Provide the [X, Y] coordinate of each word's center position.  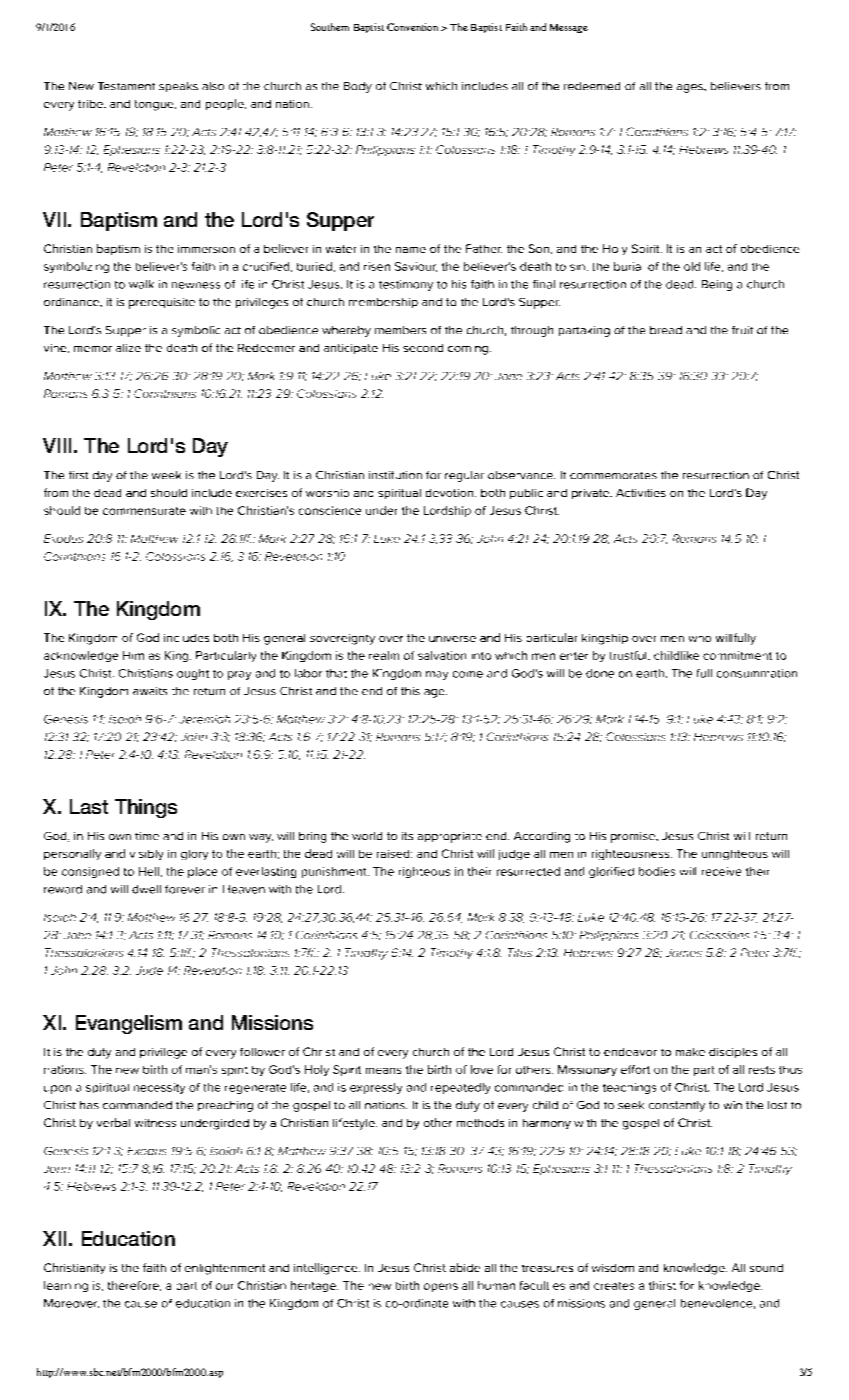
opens [441, 1287]
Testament [126, 86]
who [700, 639]
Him [133, 655]
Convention [412, 27]
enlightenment [225, 1269]
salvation [442, 655]
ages [691, 88]
